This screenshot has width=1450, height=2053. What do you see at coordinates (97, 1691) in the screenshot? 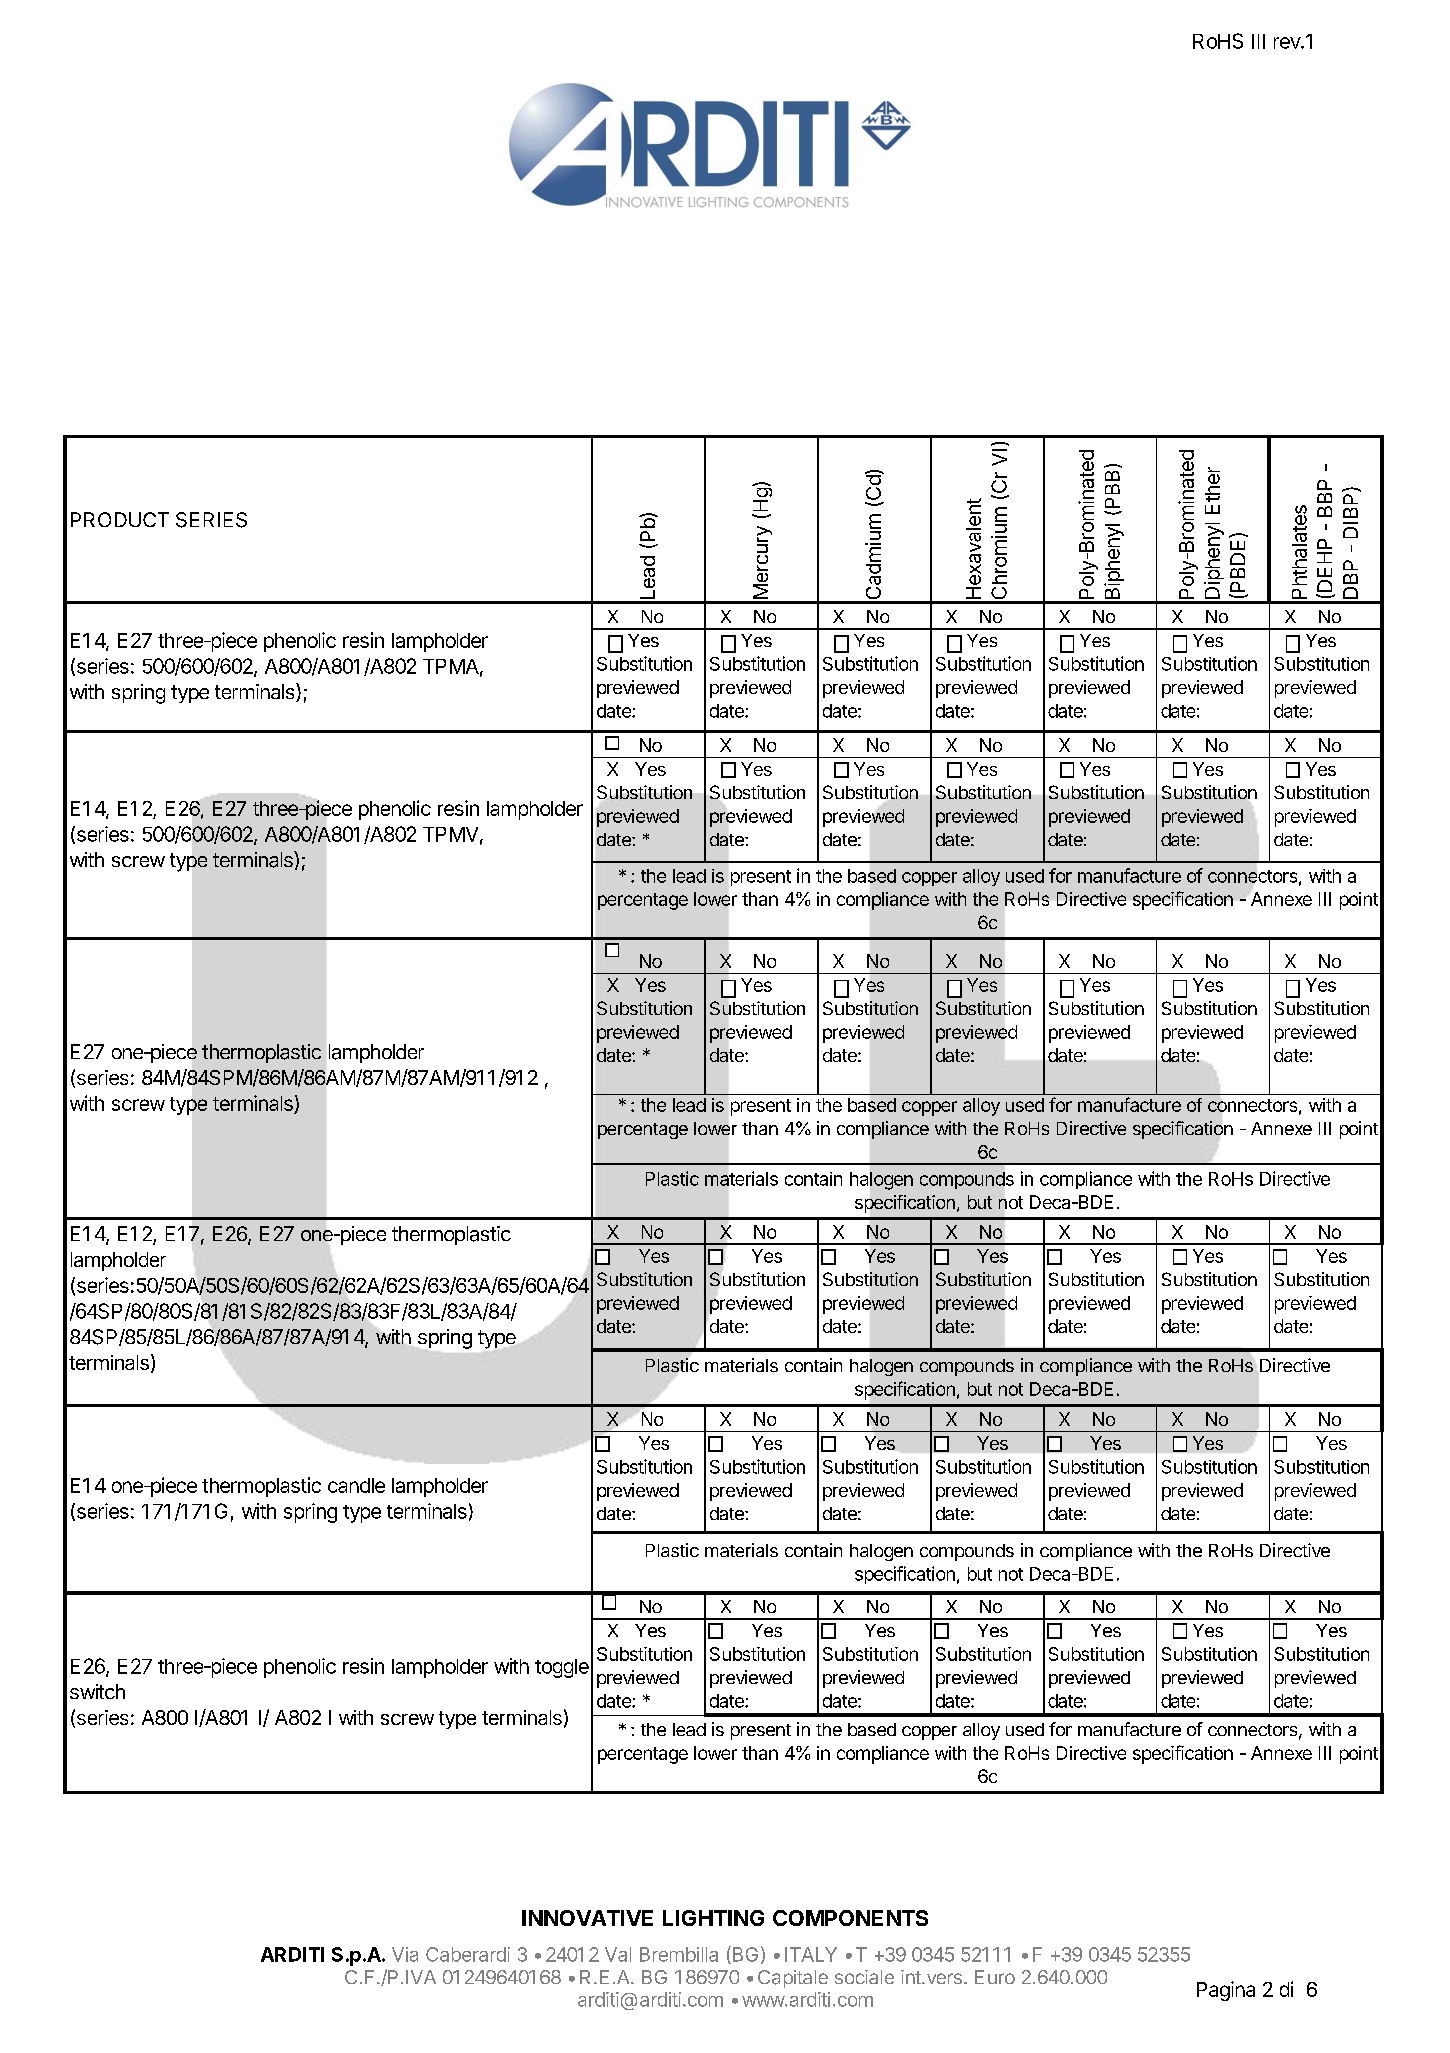
I see `switch` at bounding box center [97, 1691].
